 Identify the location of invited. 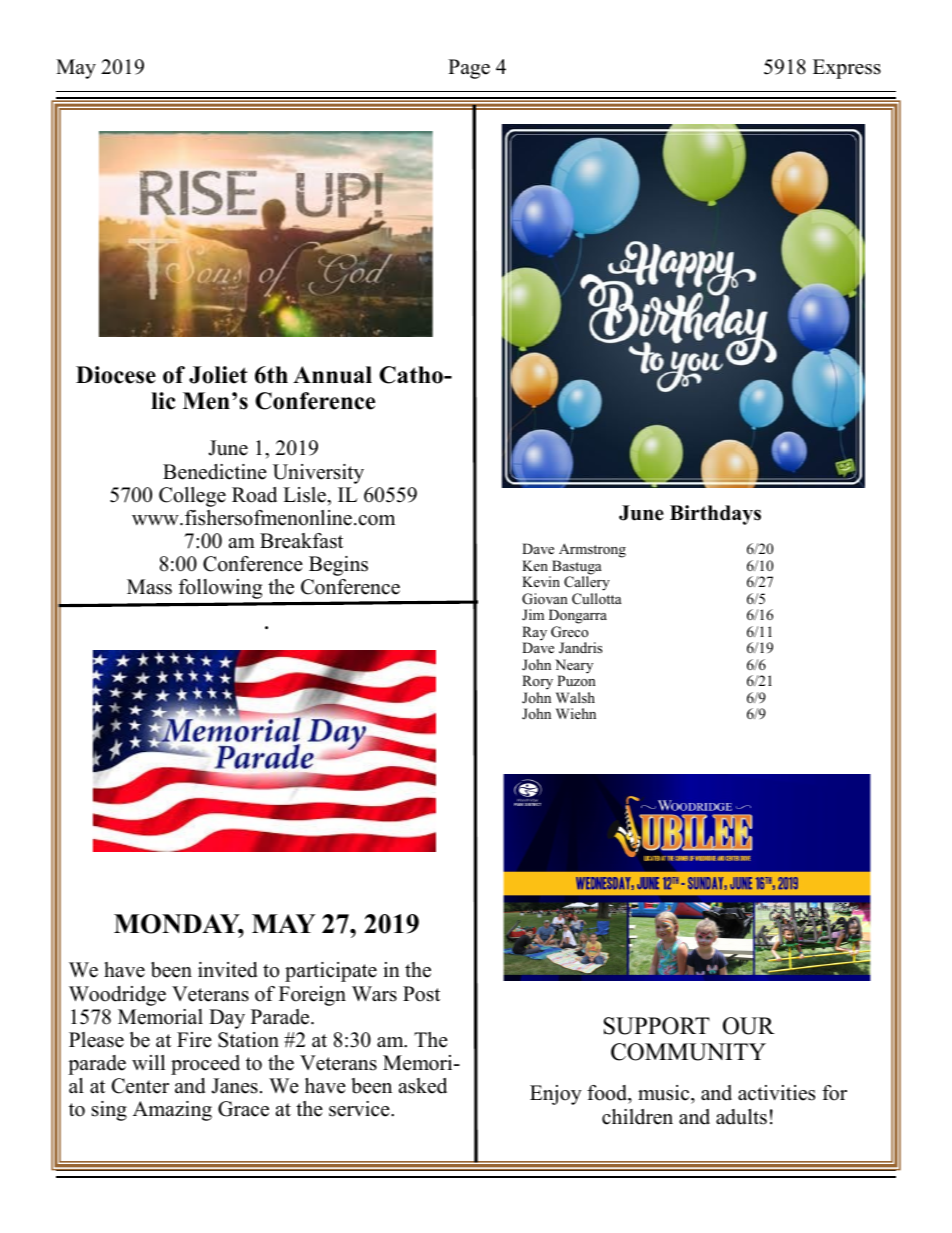
(227, 970).
